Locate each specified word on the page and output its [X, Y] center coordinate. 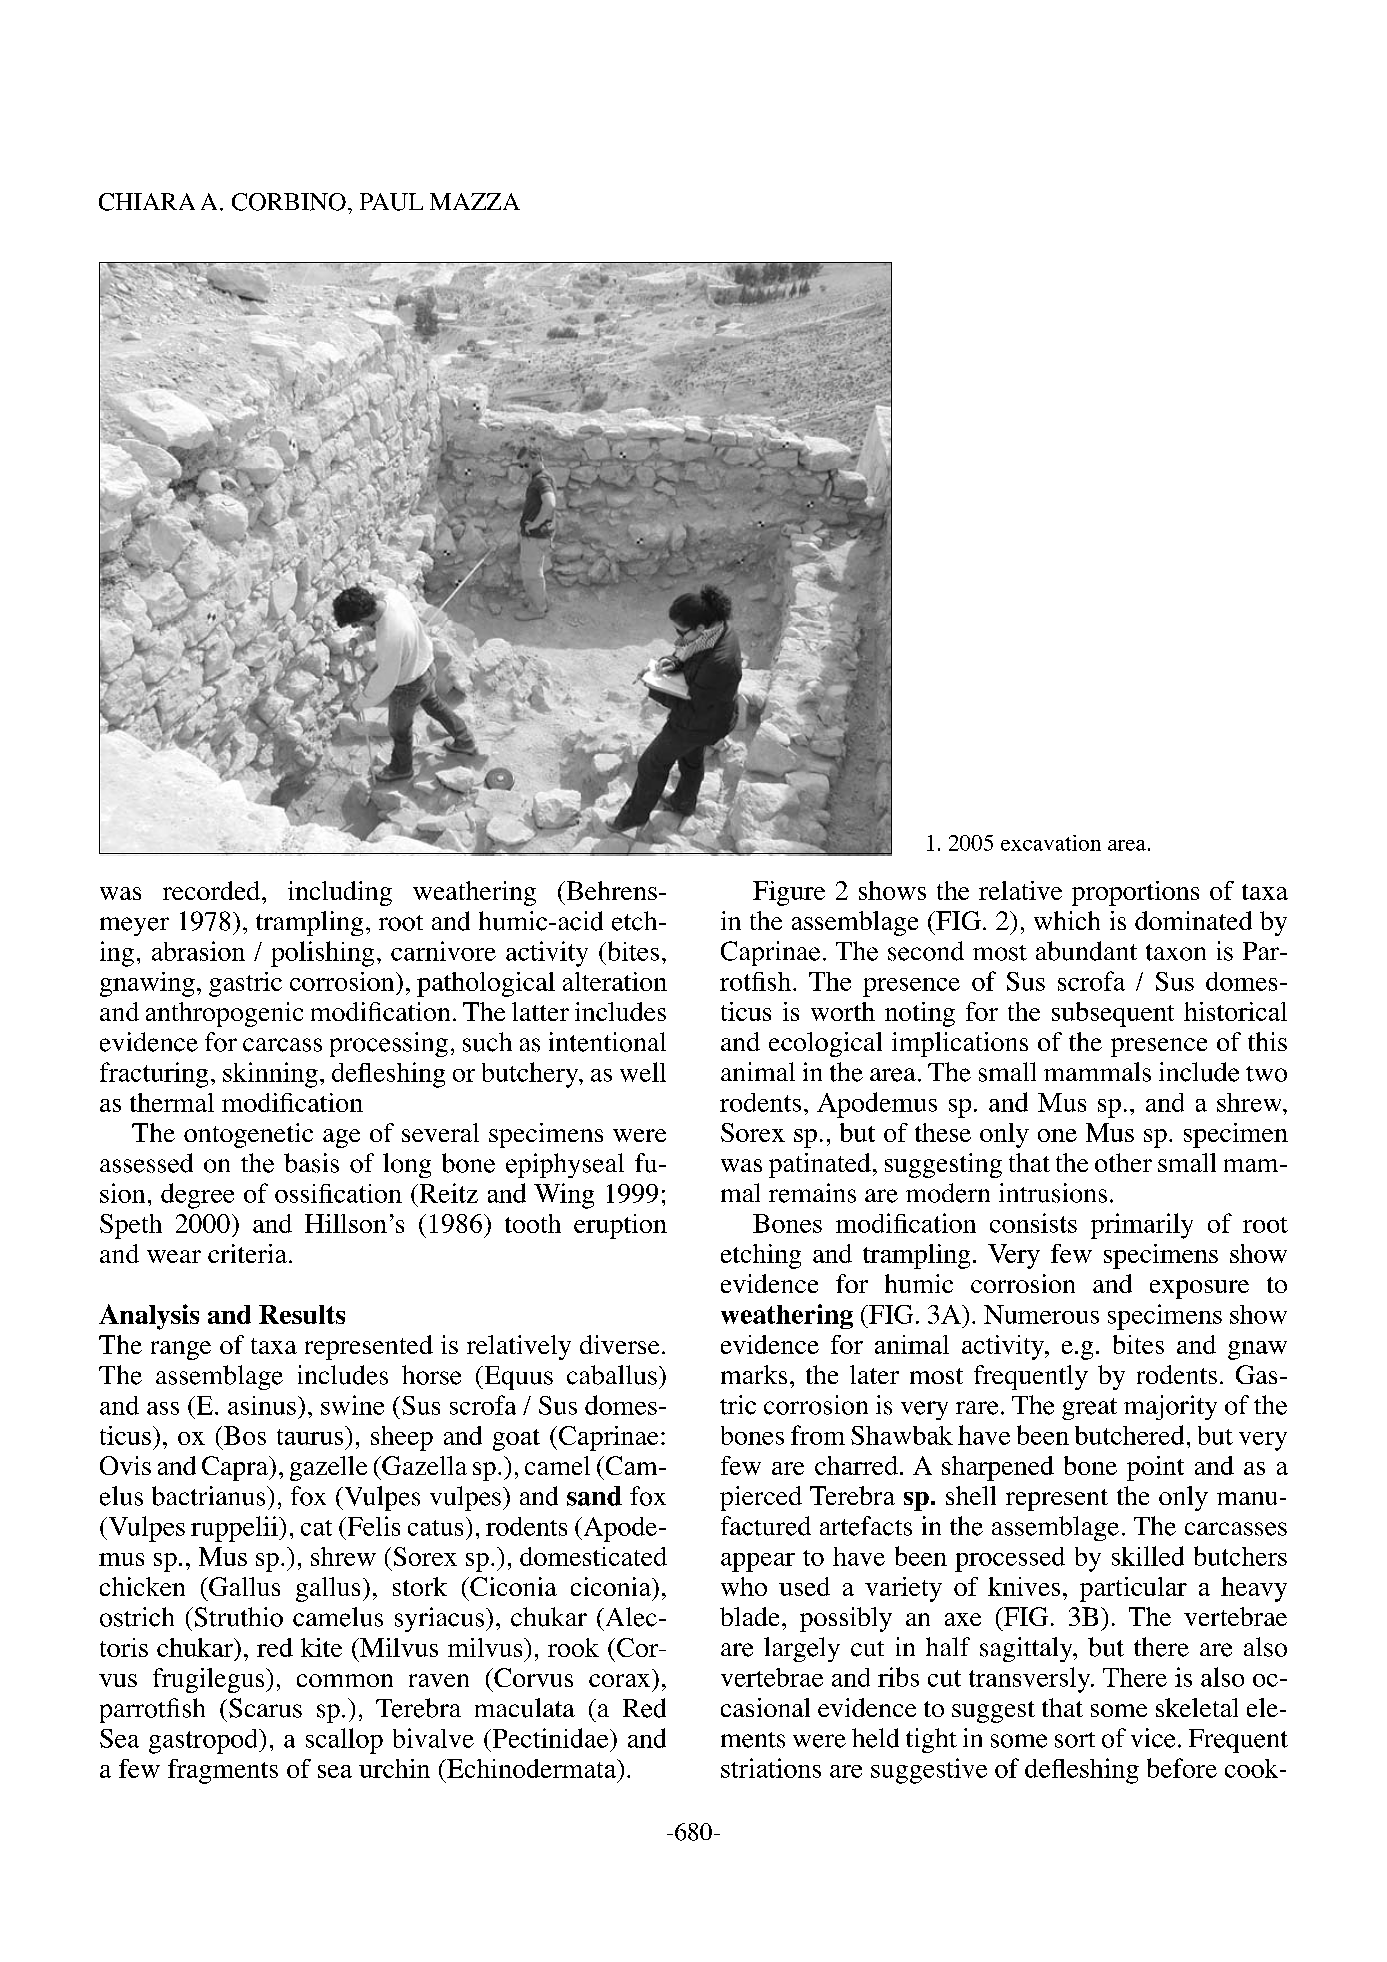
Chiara [147, 202]
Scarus [265, 1708]
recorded [213, 890]
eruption [620, 1226]
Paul [391, 202]
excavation [1051, 843]
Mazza [475, 201]
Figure [789, 893]
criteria [247, 1253]
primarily [1142, 1226]
